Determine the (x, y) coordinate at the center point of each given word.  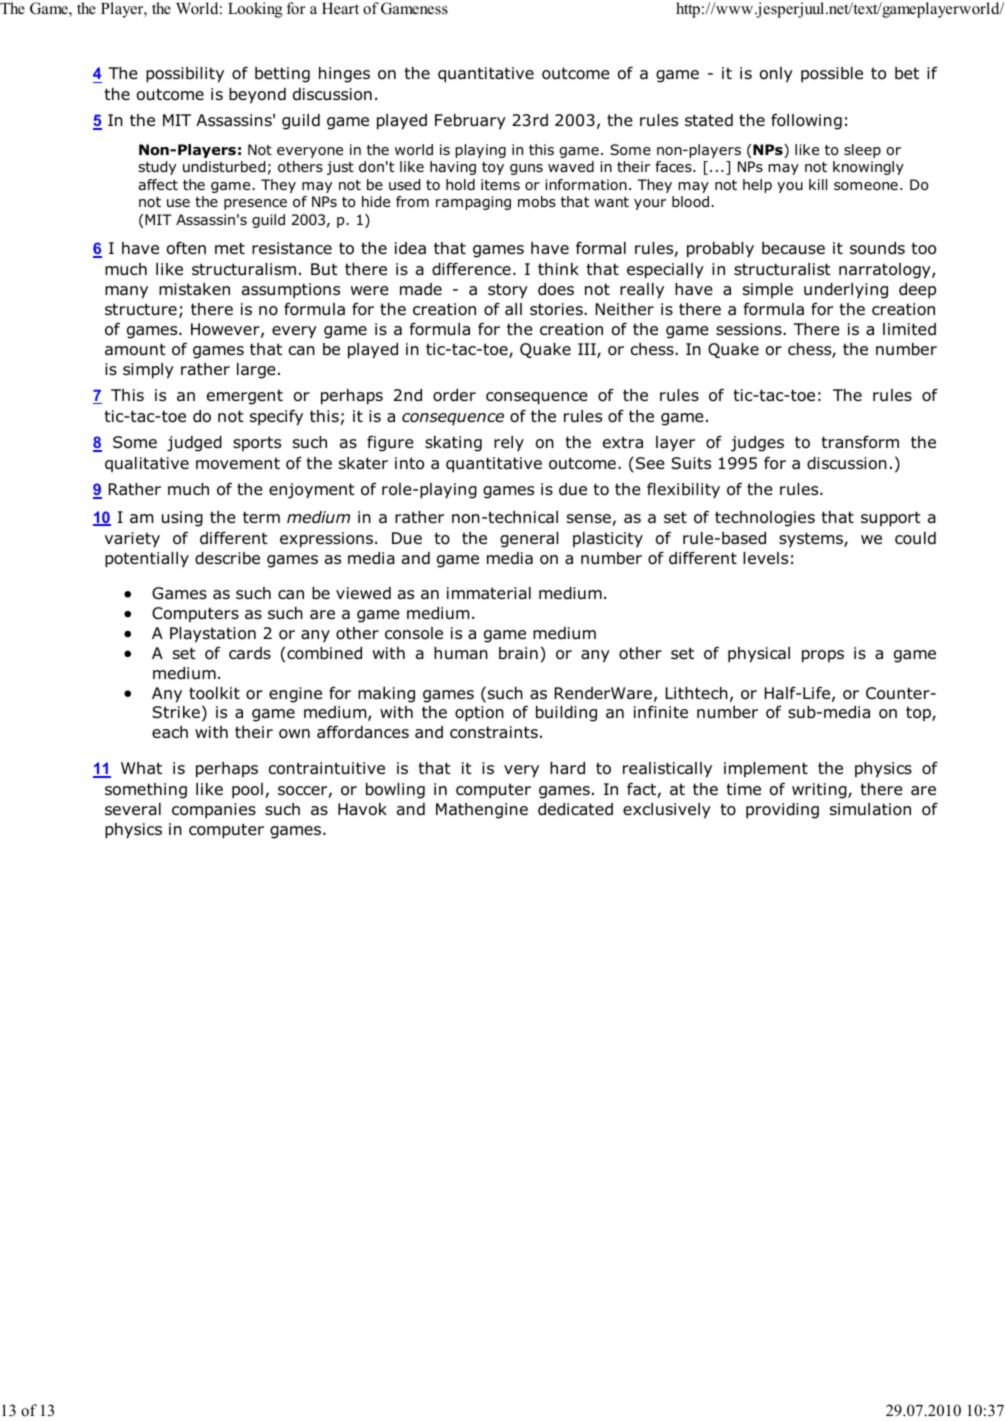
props (823, 656)
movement (238, 464)
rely (509, 444)
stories (557, 309)
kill (818, 184)
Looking (255, 10)
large (256, 371)
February (470, 122)
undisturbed (224, 166)
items (500, 184)
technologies (765, 519)
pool (247, 791)
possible (832, 75)
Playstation (213, 635)
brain (518, 653)
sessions (750, 329)
